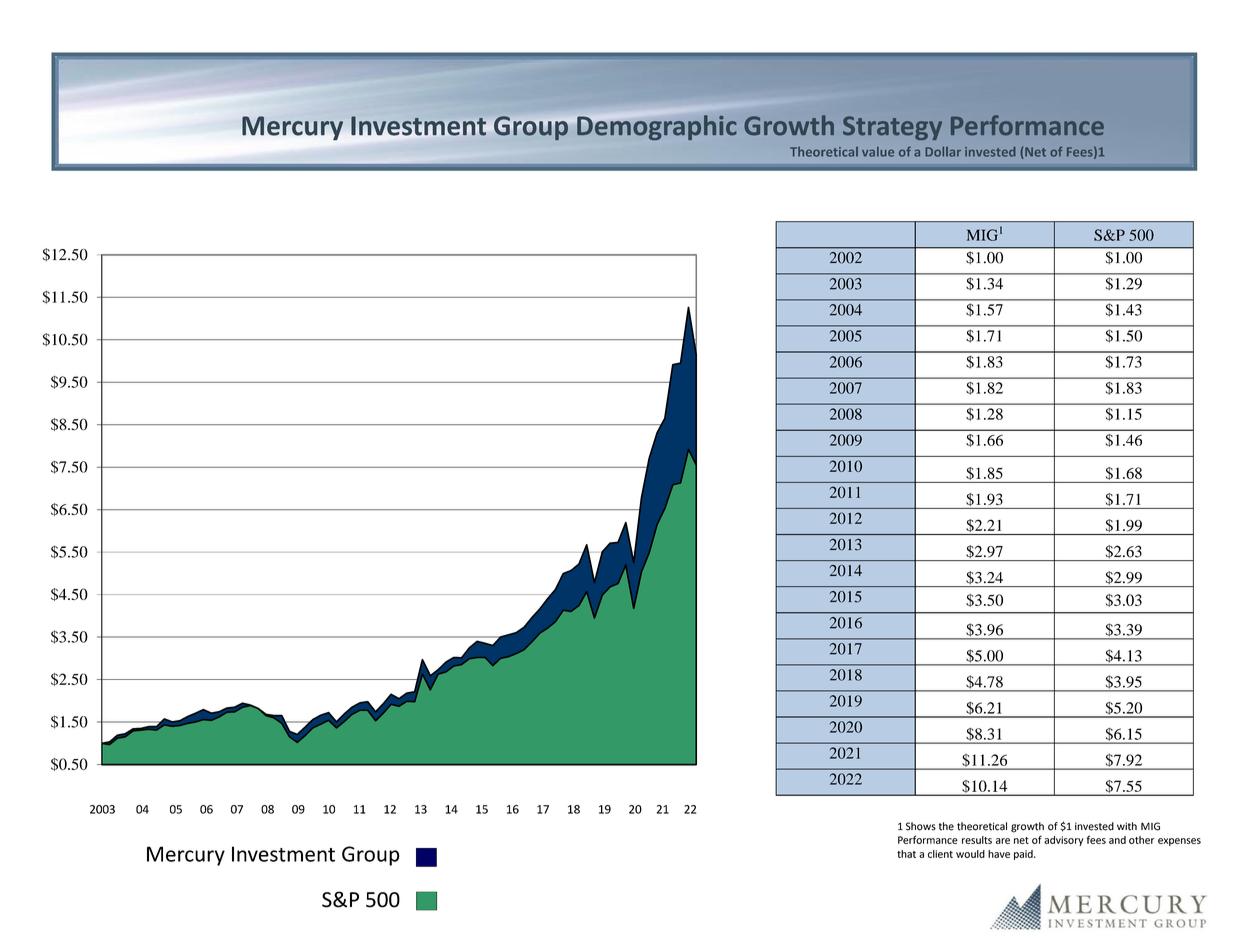 Image resolution: width=1250 pixels, height=952 pixels. Describe the element at coordinates (943, 151) in the screenshot. I see `Dollar` at that location.
